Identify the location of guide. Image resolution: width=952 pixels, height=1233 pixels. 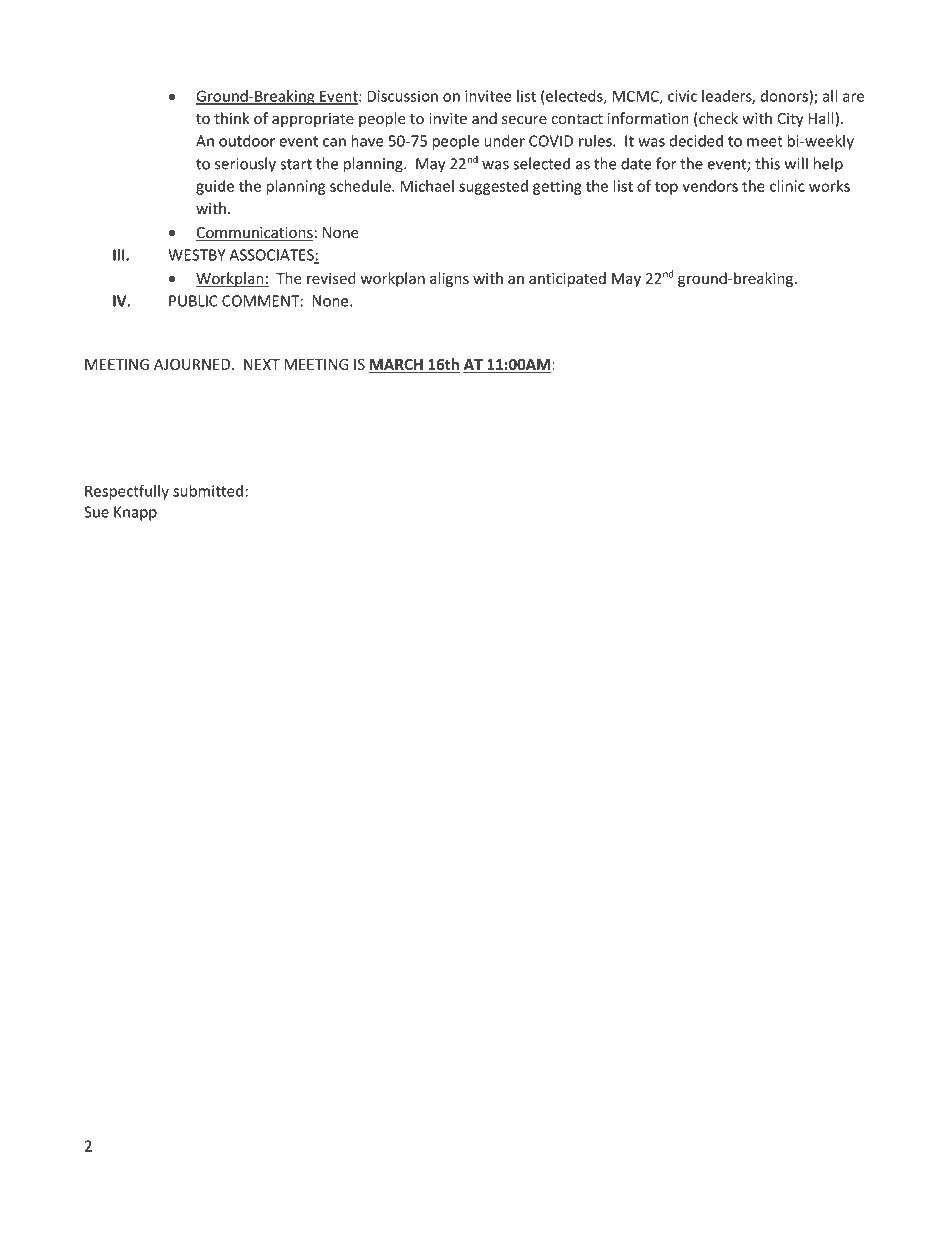
(215, 187).
